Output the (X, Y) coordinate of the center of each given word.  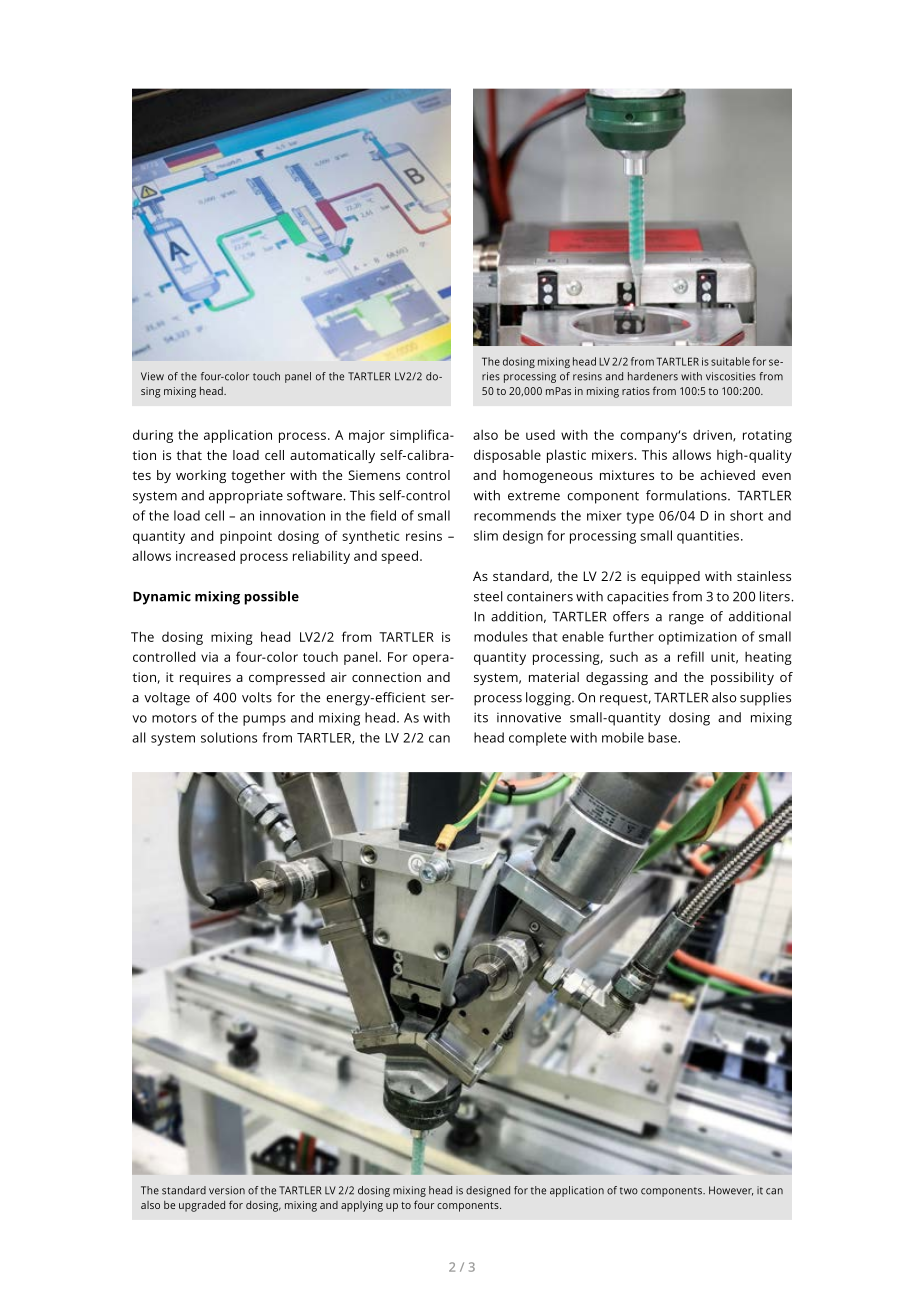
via (209, 657)
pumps (264, 720)
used (540, 435)
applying (362, 1206)
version (227, 1190)
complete (537, 739)
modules (501, 636)
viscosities (731, 376)
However (731, 1191)
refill (691, 656)
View (152, 376)
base (663, 737)
